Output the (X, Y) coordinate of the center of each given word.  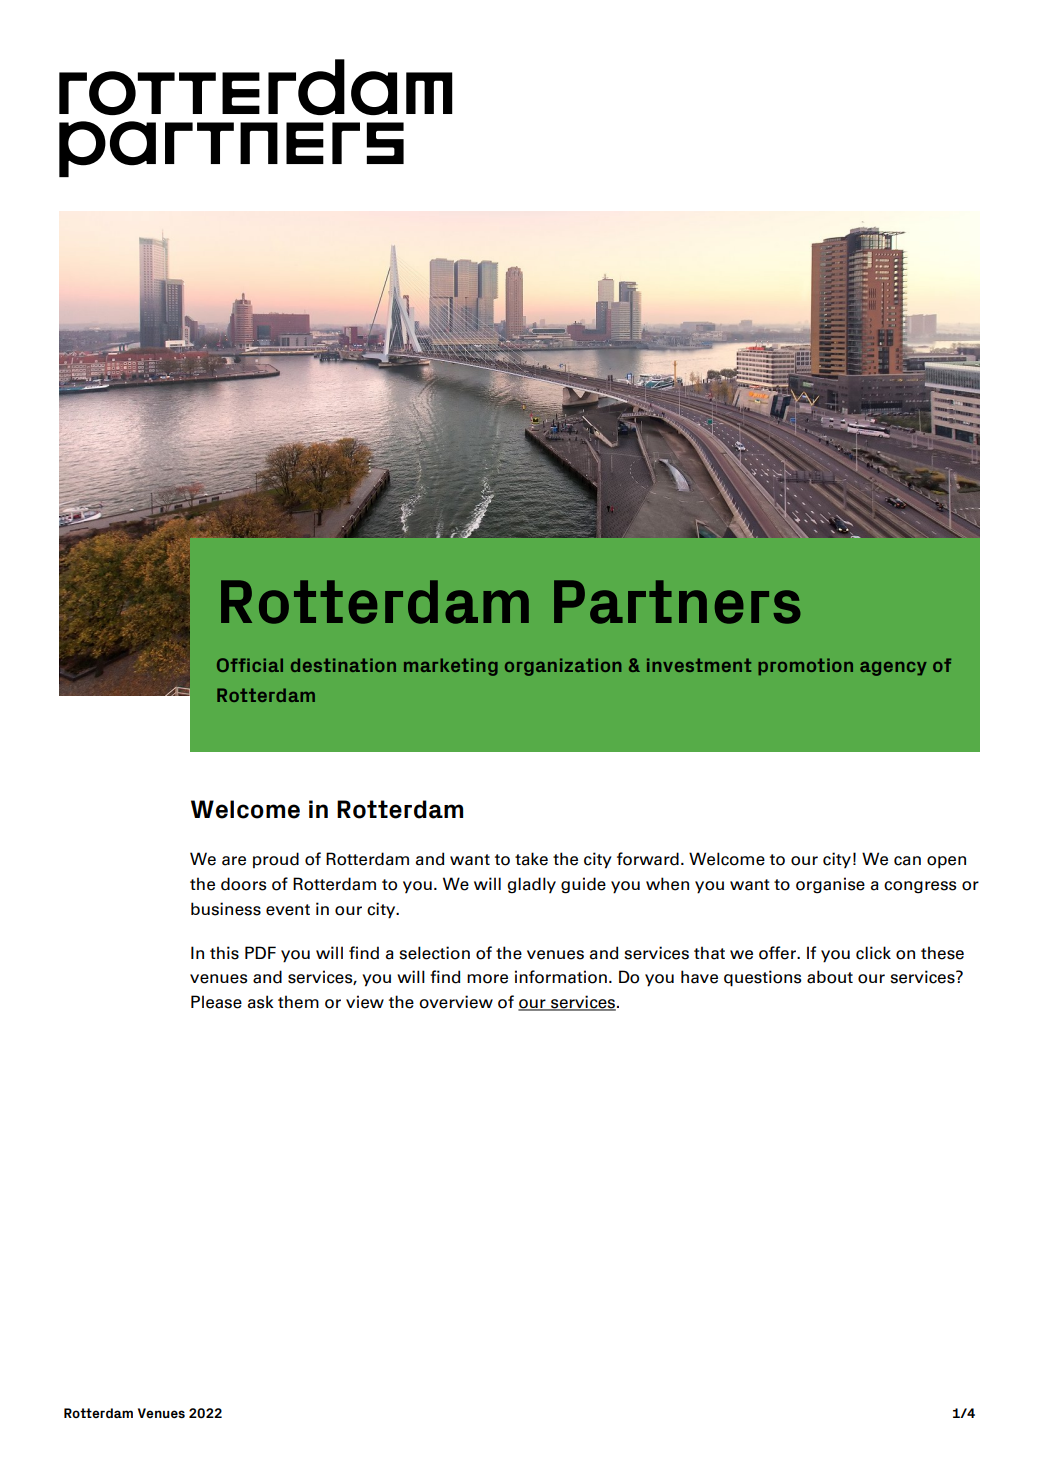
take (531, 859)
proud (276, 860)
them (298, 1002)
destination (343, 665)
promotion (805, 666)
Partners (677, 602)
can (907, 861)
